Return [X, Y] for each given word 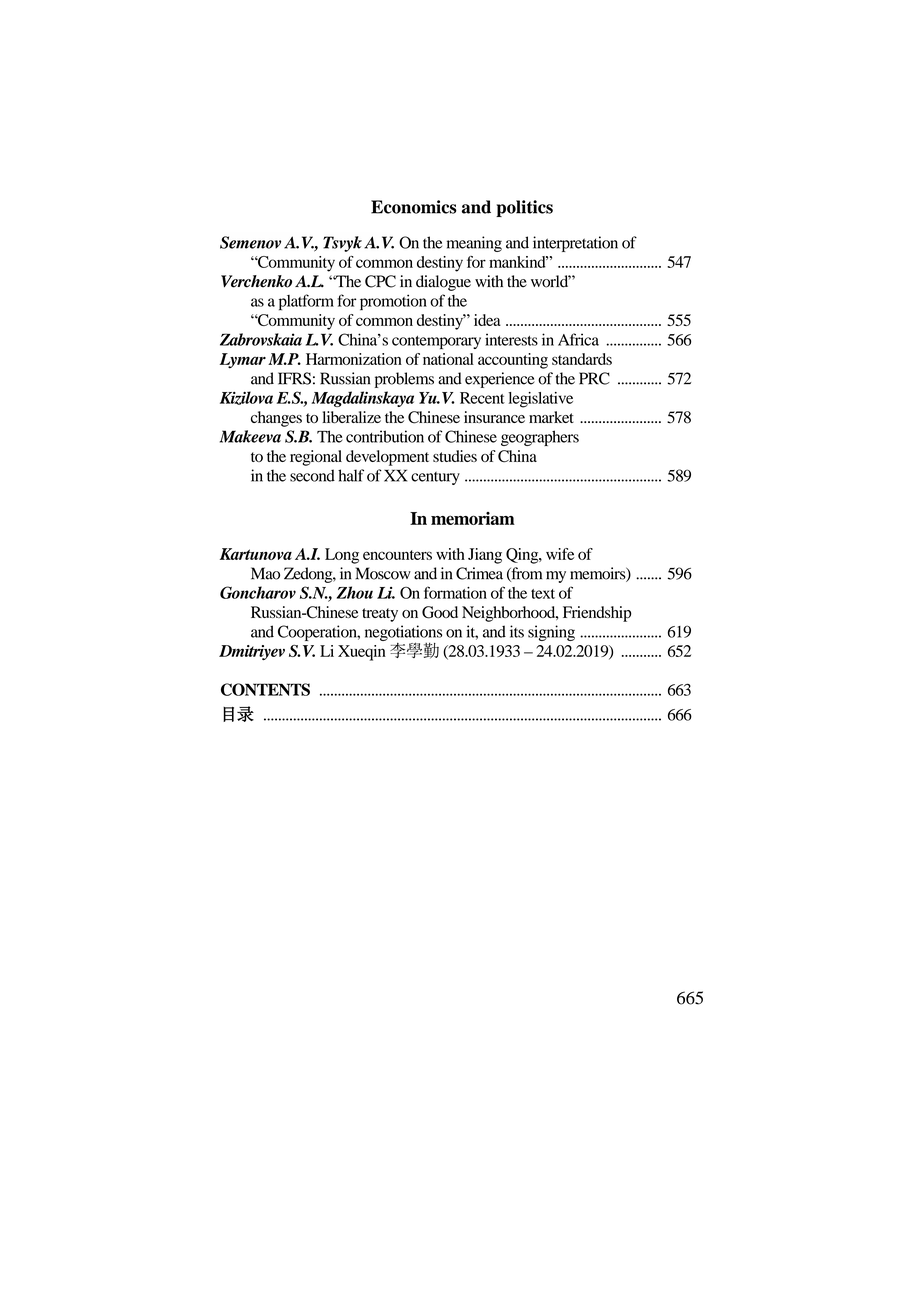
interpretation [575, 244]
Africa [578, 339]
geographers [540, 438]
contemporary [436, 342]
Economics [414, 207]
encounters [397, 555]
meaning [474, 244]
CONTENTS [265, 689]
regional [316, 458]
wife [560, 554]
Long [342, 556]
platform [306, 302]
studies [455, 456]
